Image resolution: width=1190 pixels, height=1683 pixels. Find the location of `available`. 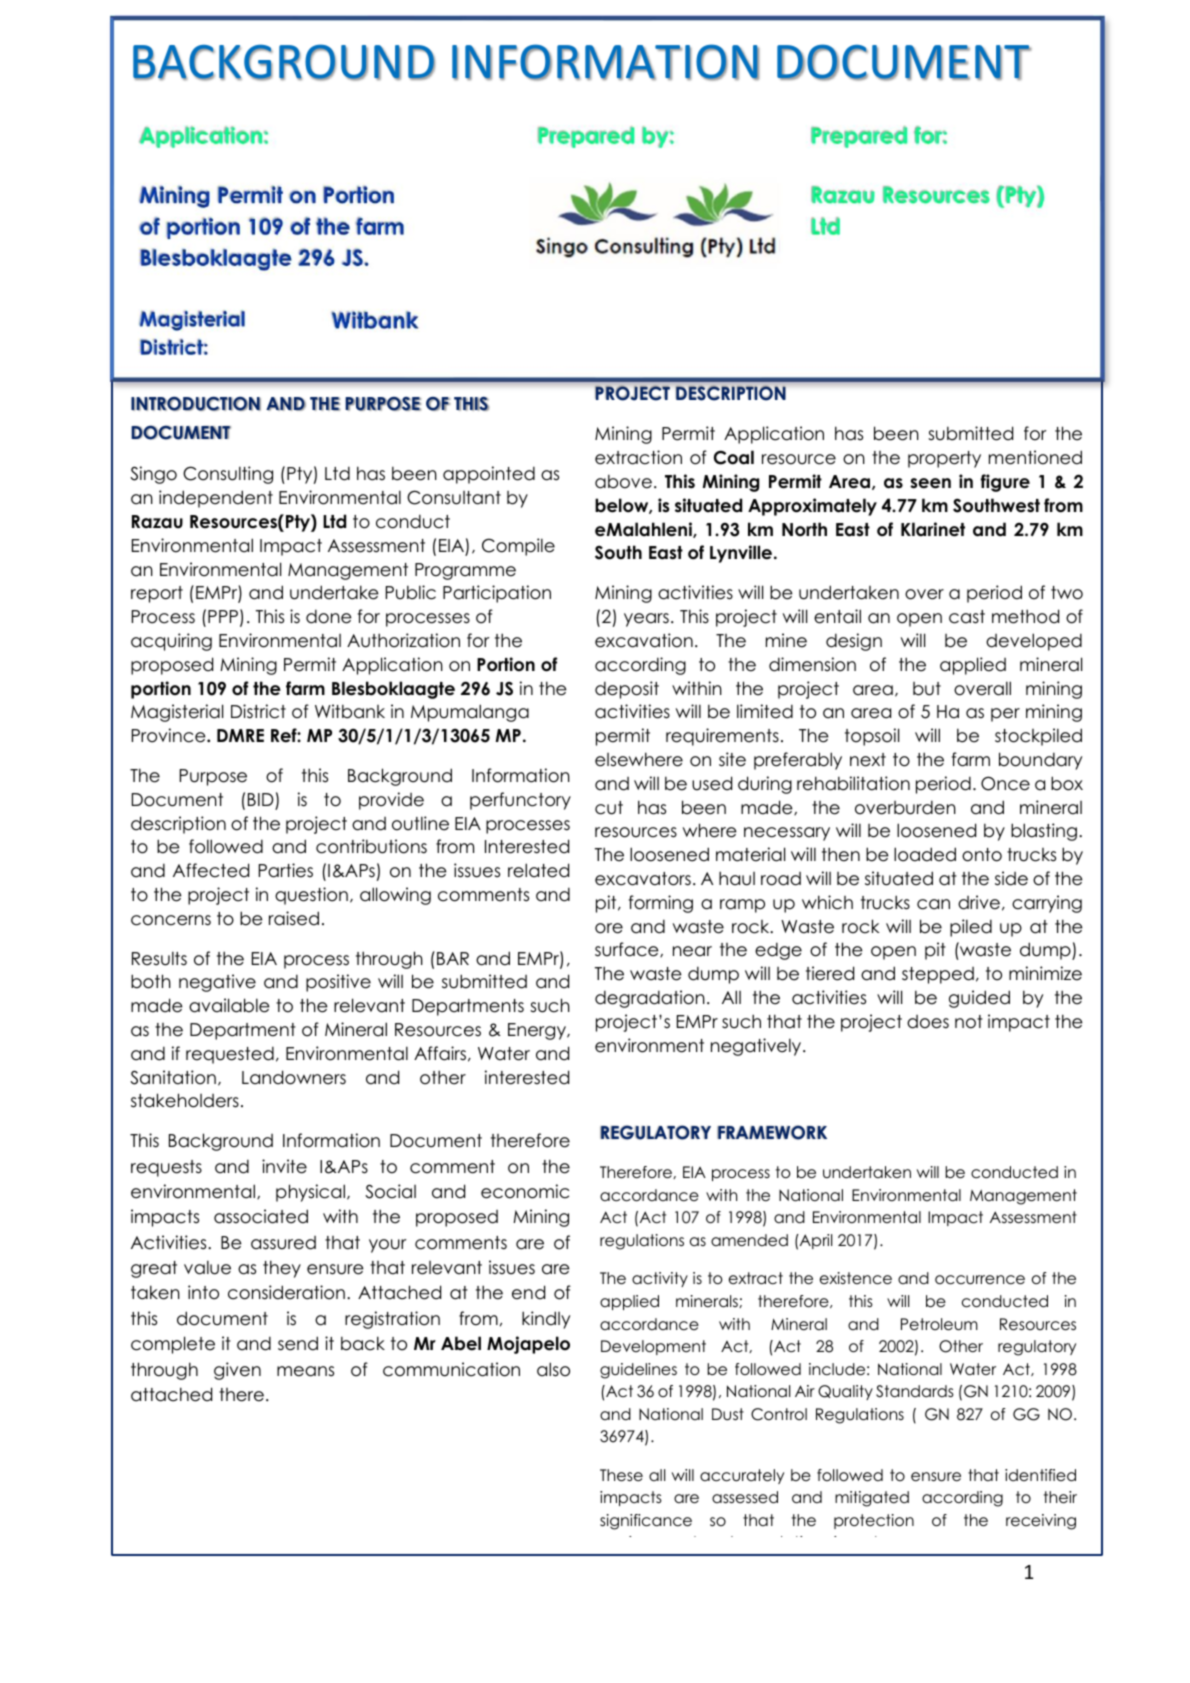

available is located at coordinates (229, 1005).
